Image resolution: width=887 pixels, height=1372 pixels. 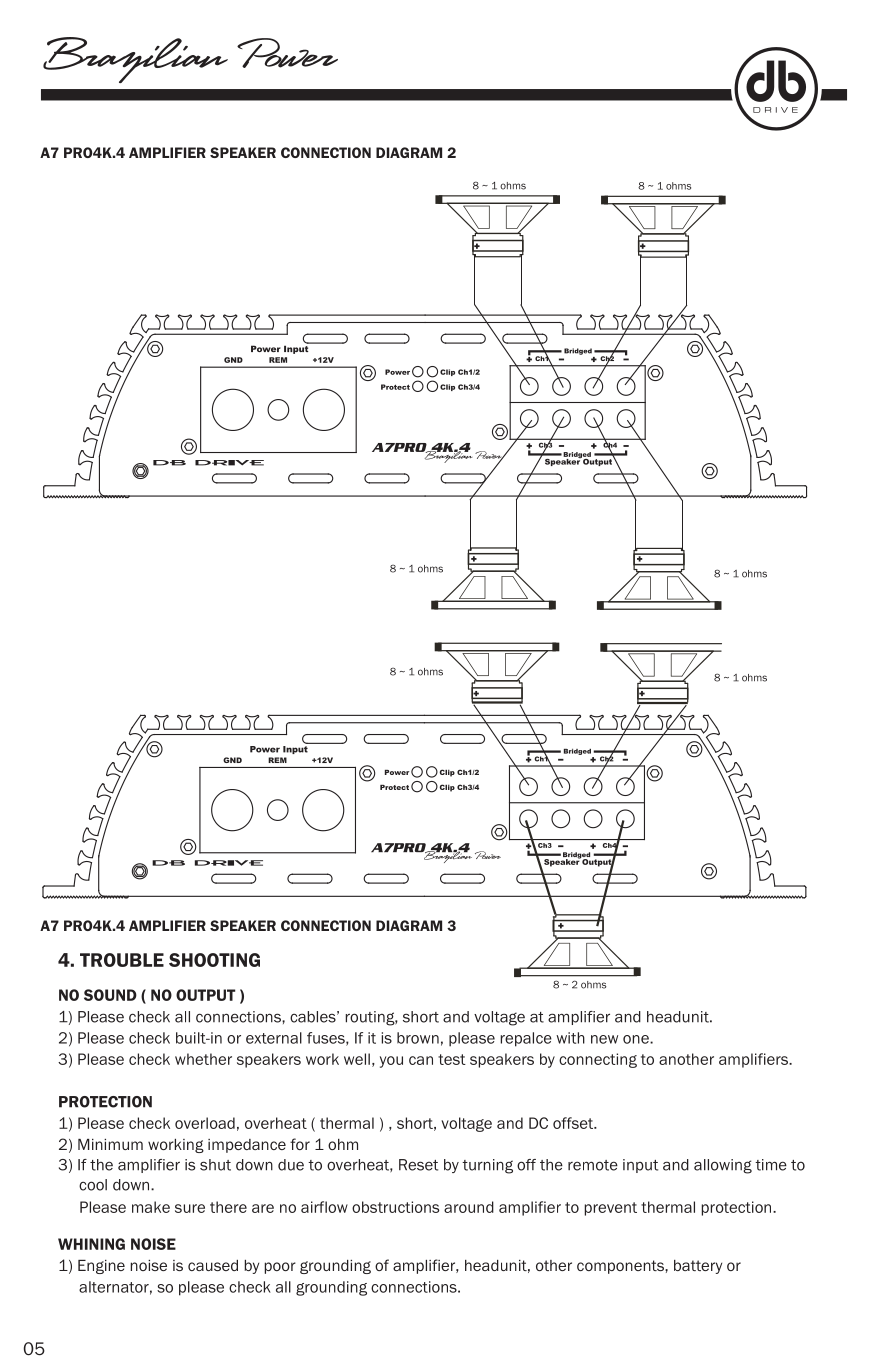 What do you see at coordinates (214, 960) in the document?
I see `SHOOTING` at bounding box center [214, 960].
